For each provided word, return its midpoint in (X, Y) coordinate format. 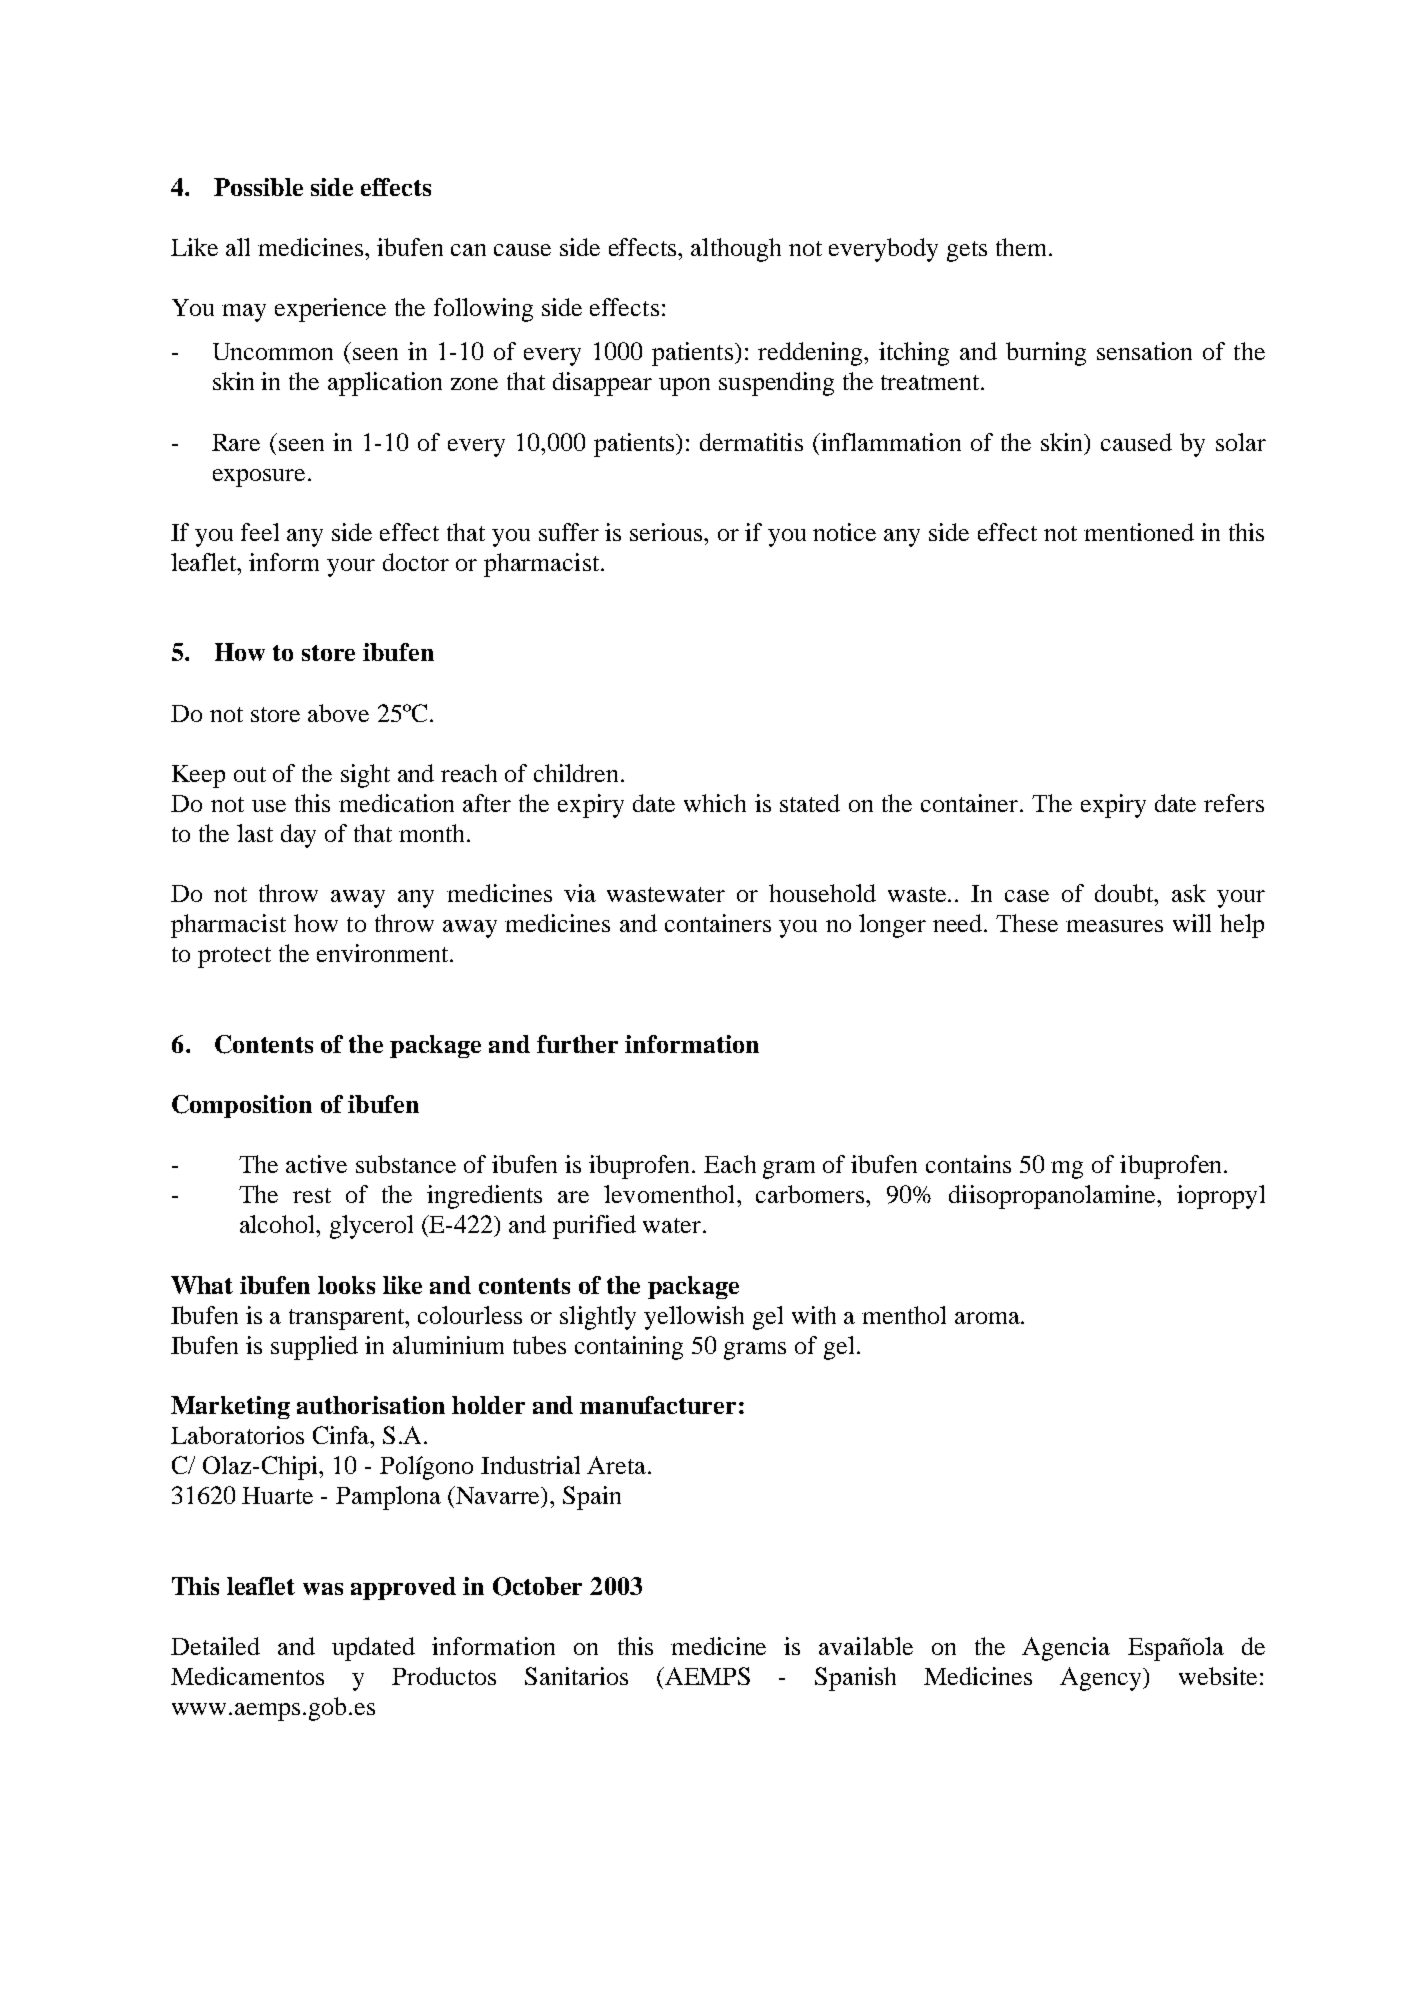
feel (260, 532)
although (736, 250)
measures (1114, 926)
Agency (1102, 1679)
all (238, 247)
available (866, 1646)
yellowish (694, 1318)
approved (403, 1588)
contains (968, 1164)
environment (384, 953)
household (822, 893)
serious (667, 532)
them (1023, 247)
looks (346, 1285)
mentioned (1139, 532)
